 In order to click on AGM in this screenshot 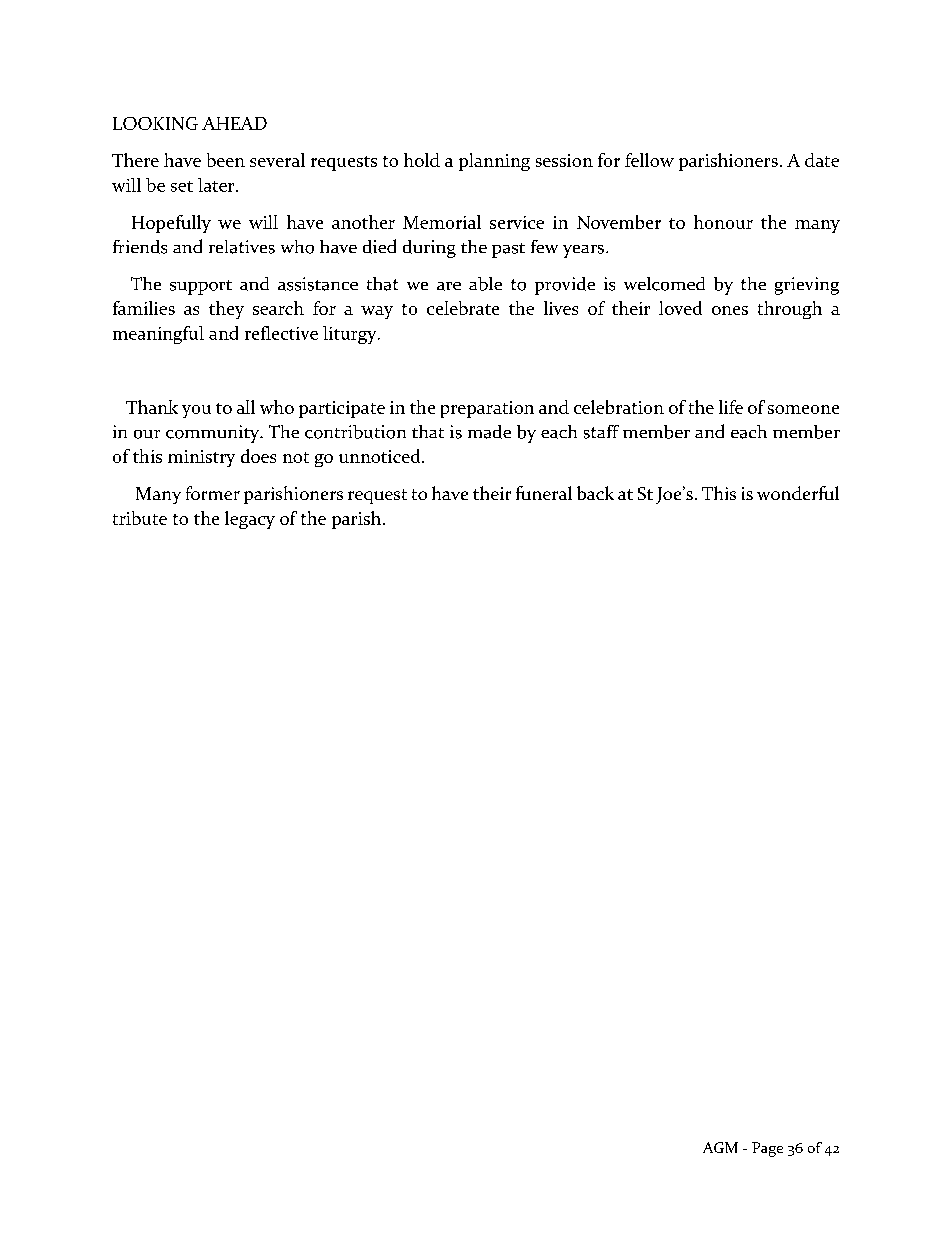, I will do `click(720, 1147)`.
